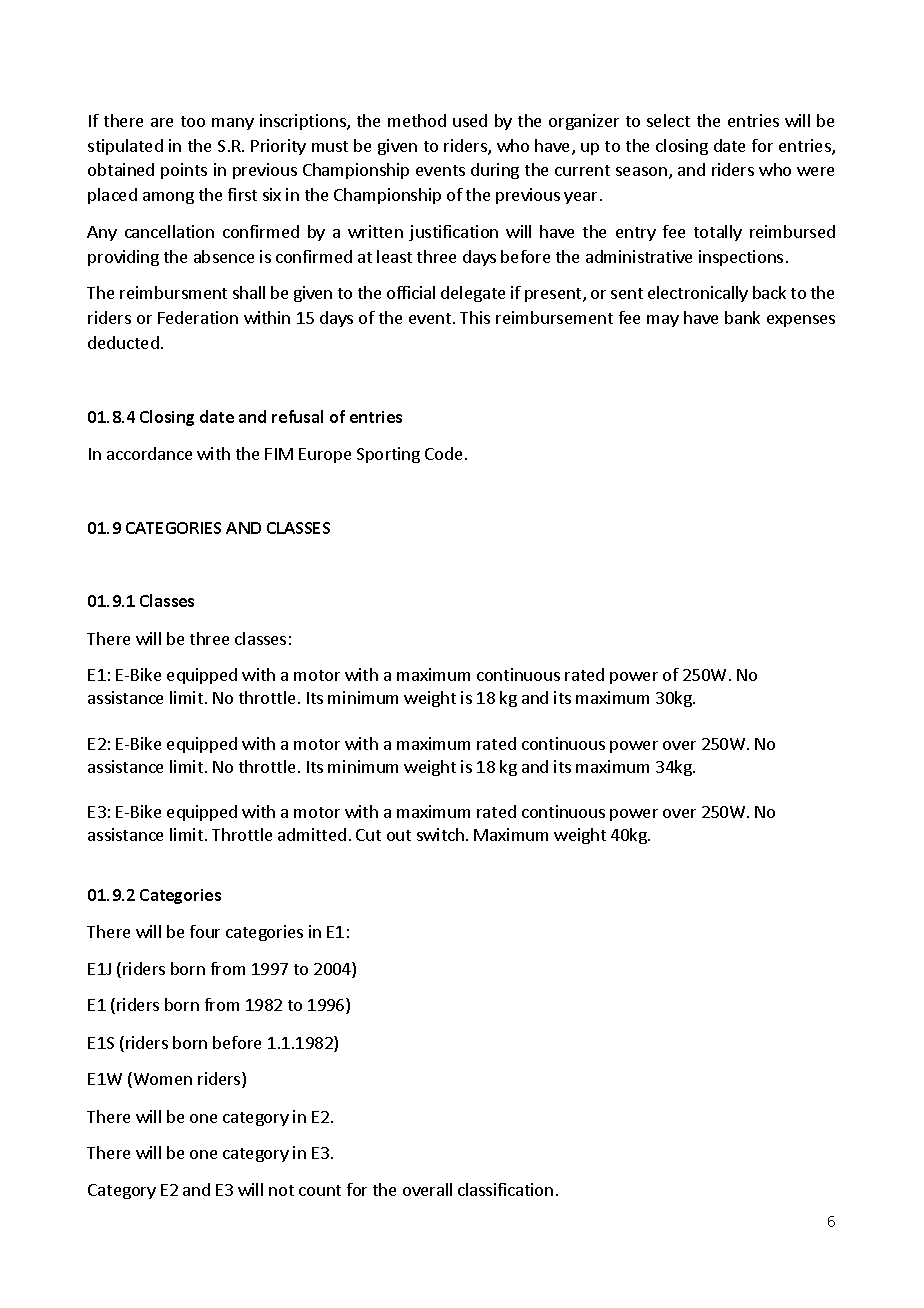 This screenshot has width=924, height=1308. What do you see at coordinates (368, 835) in the screenshot?
I see `Cut` at bounding box center [368, 835].
